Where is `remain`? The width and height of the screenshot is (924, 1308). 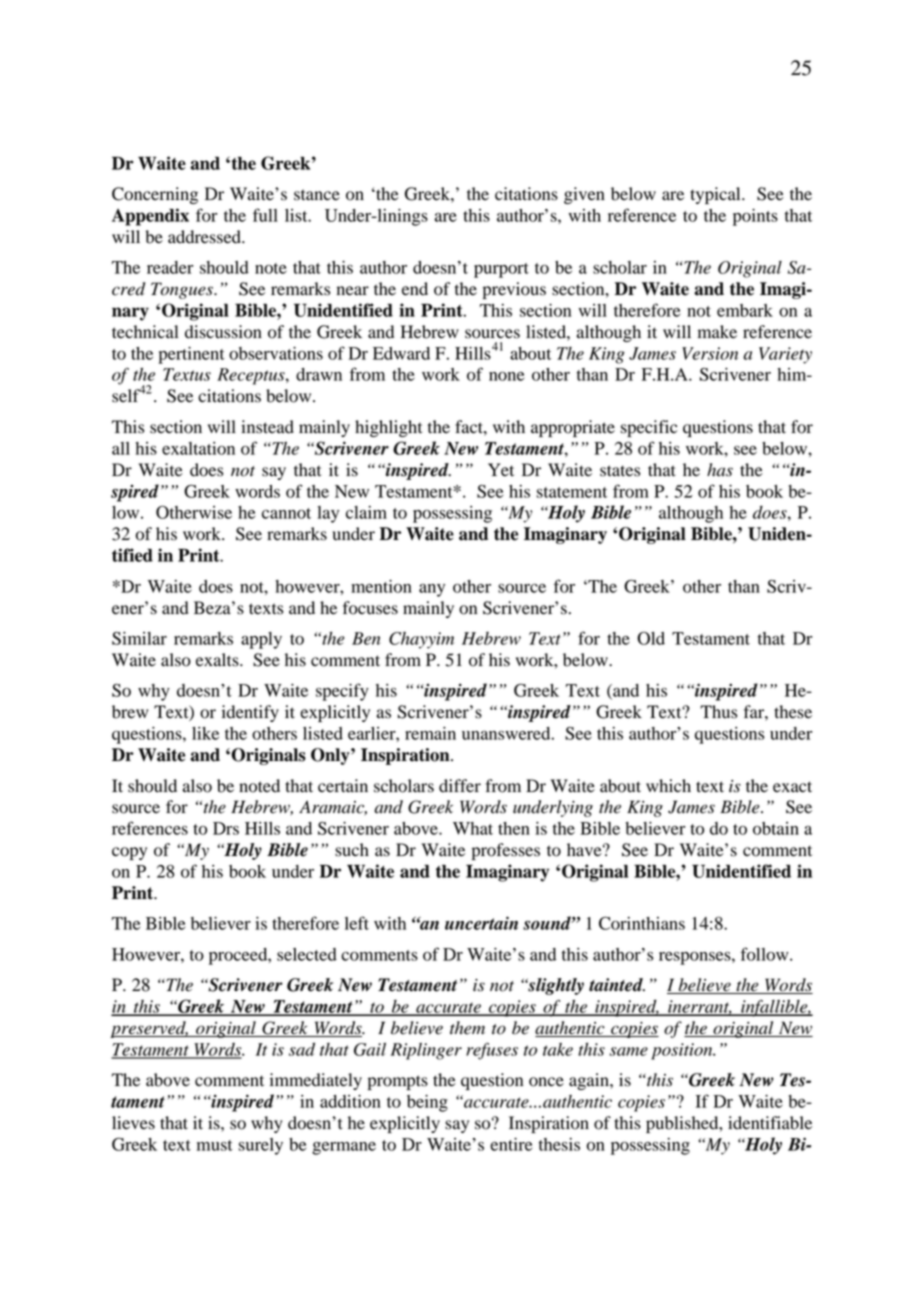 remain is located at coordinates (430, 733).
